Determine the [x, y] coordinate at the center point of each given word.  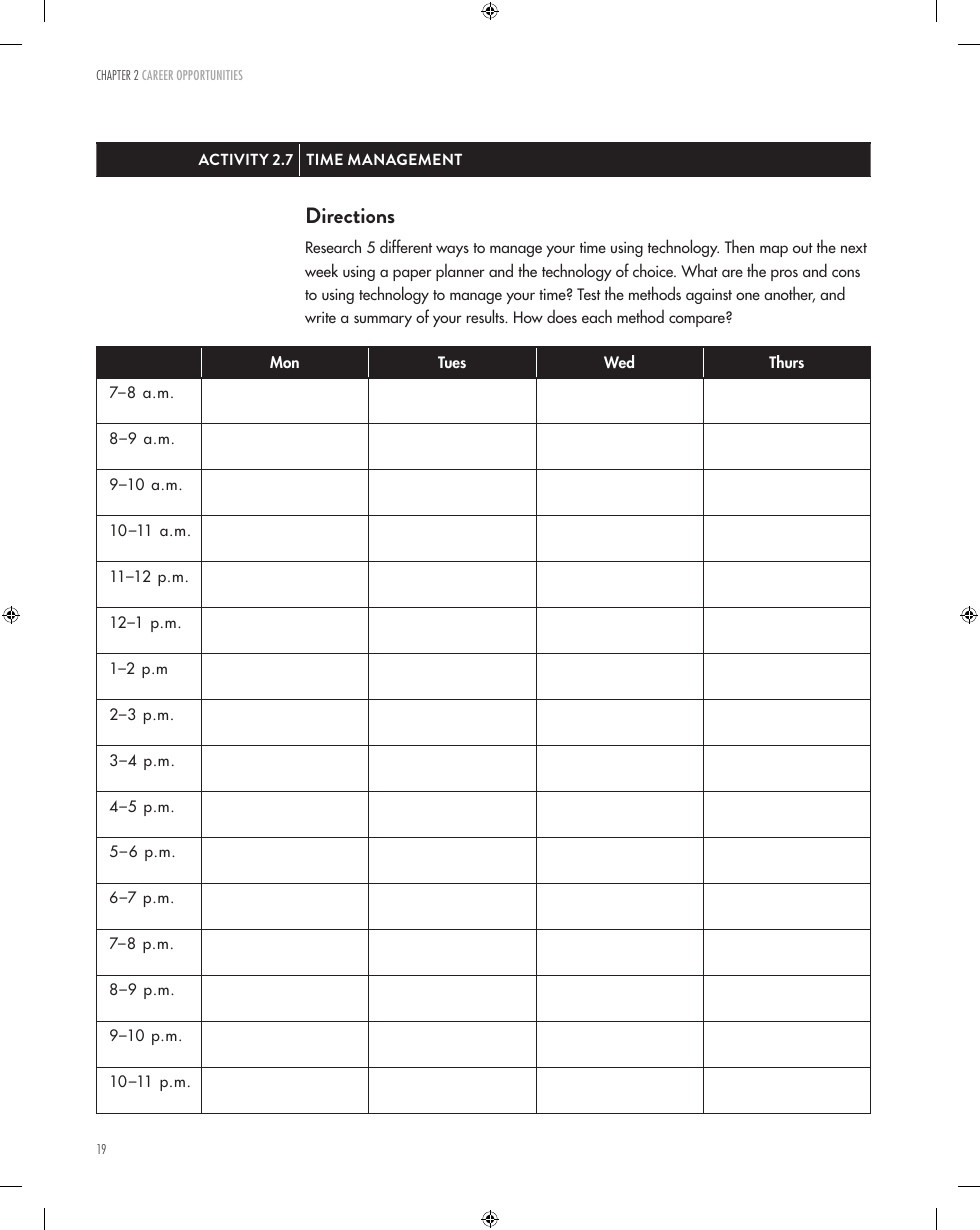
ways [452, 251]
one [748, 296]
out [803, 248]
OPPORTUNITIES [210, 75]
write [320, 317]
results [487, 316]
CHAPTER [114, 75]
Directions [351, 215]
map [774, 251]
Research [333, 246]
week [321, 270]
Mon [284, 362]
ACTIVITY [233, 159]
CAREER [157, 75]
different [406, 246]
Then [739, 246]
